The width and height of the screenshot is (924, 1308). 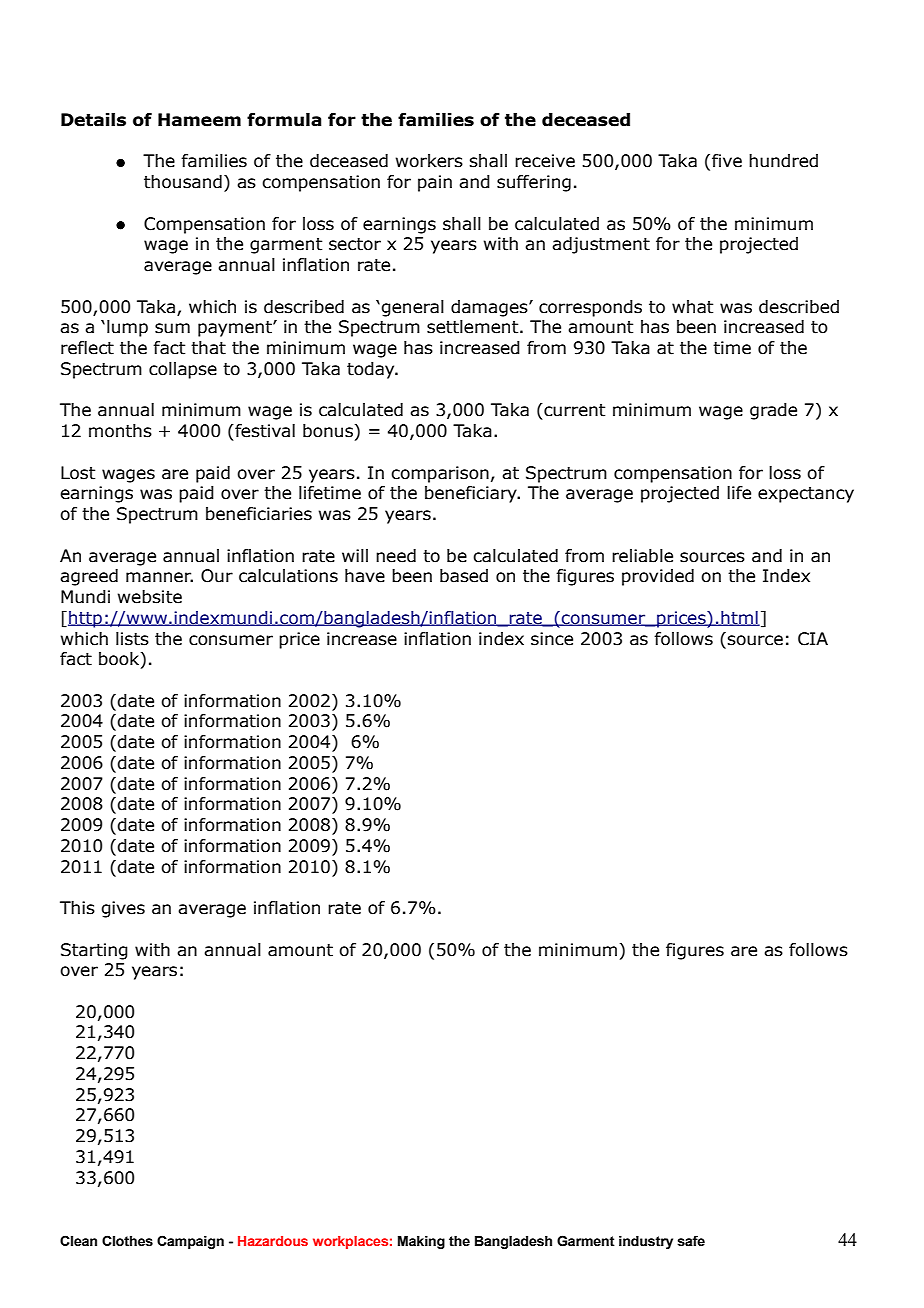 What do you see at coordinates (658, 577) in the screenshot?
I see `provided` at bounding box center [658, 577].
